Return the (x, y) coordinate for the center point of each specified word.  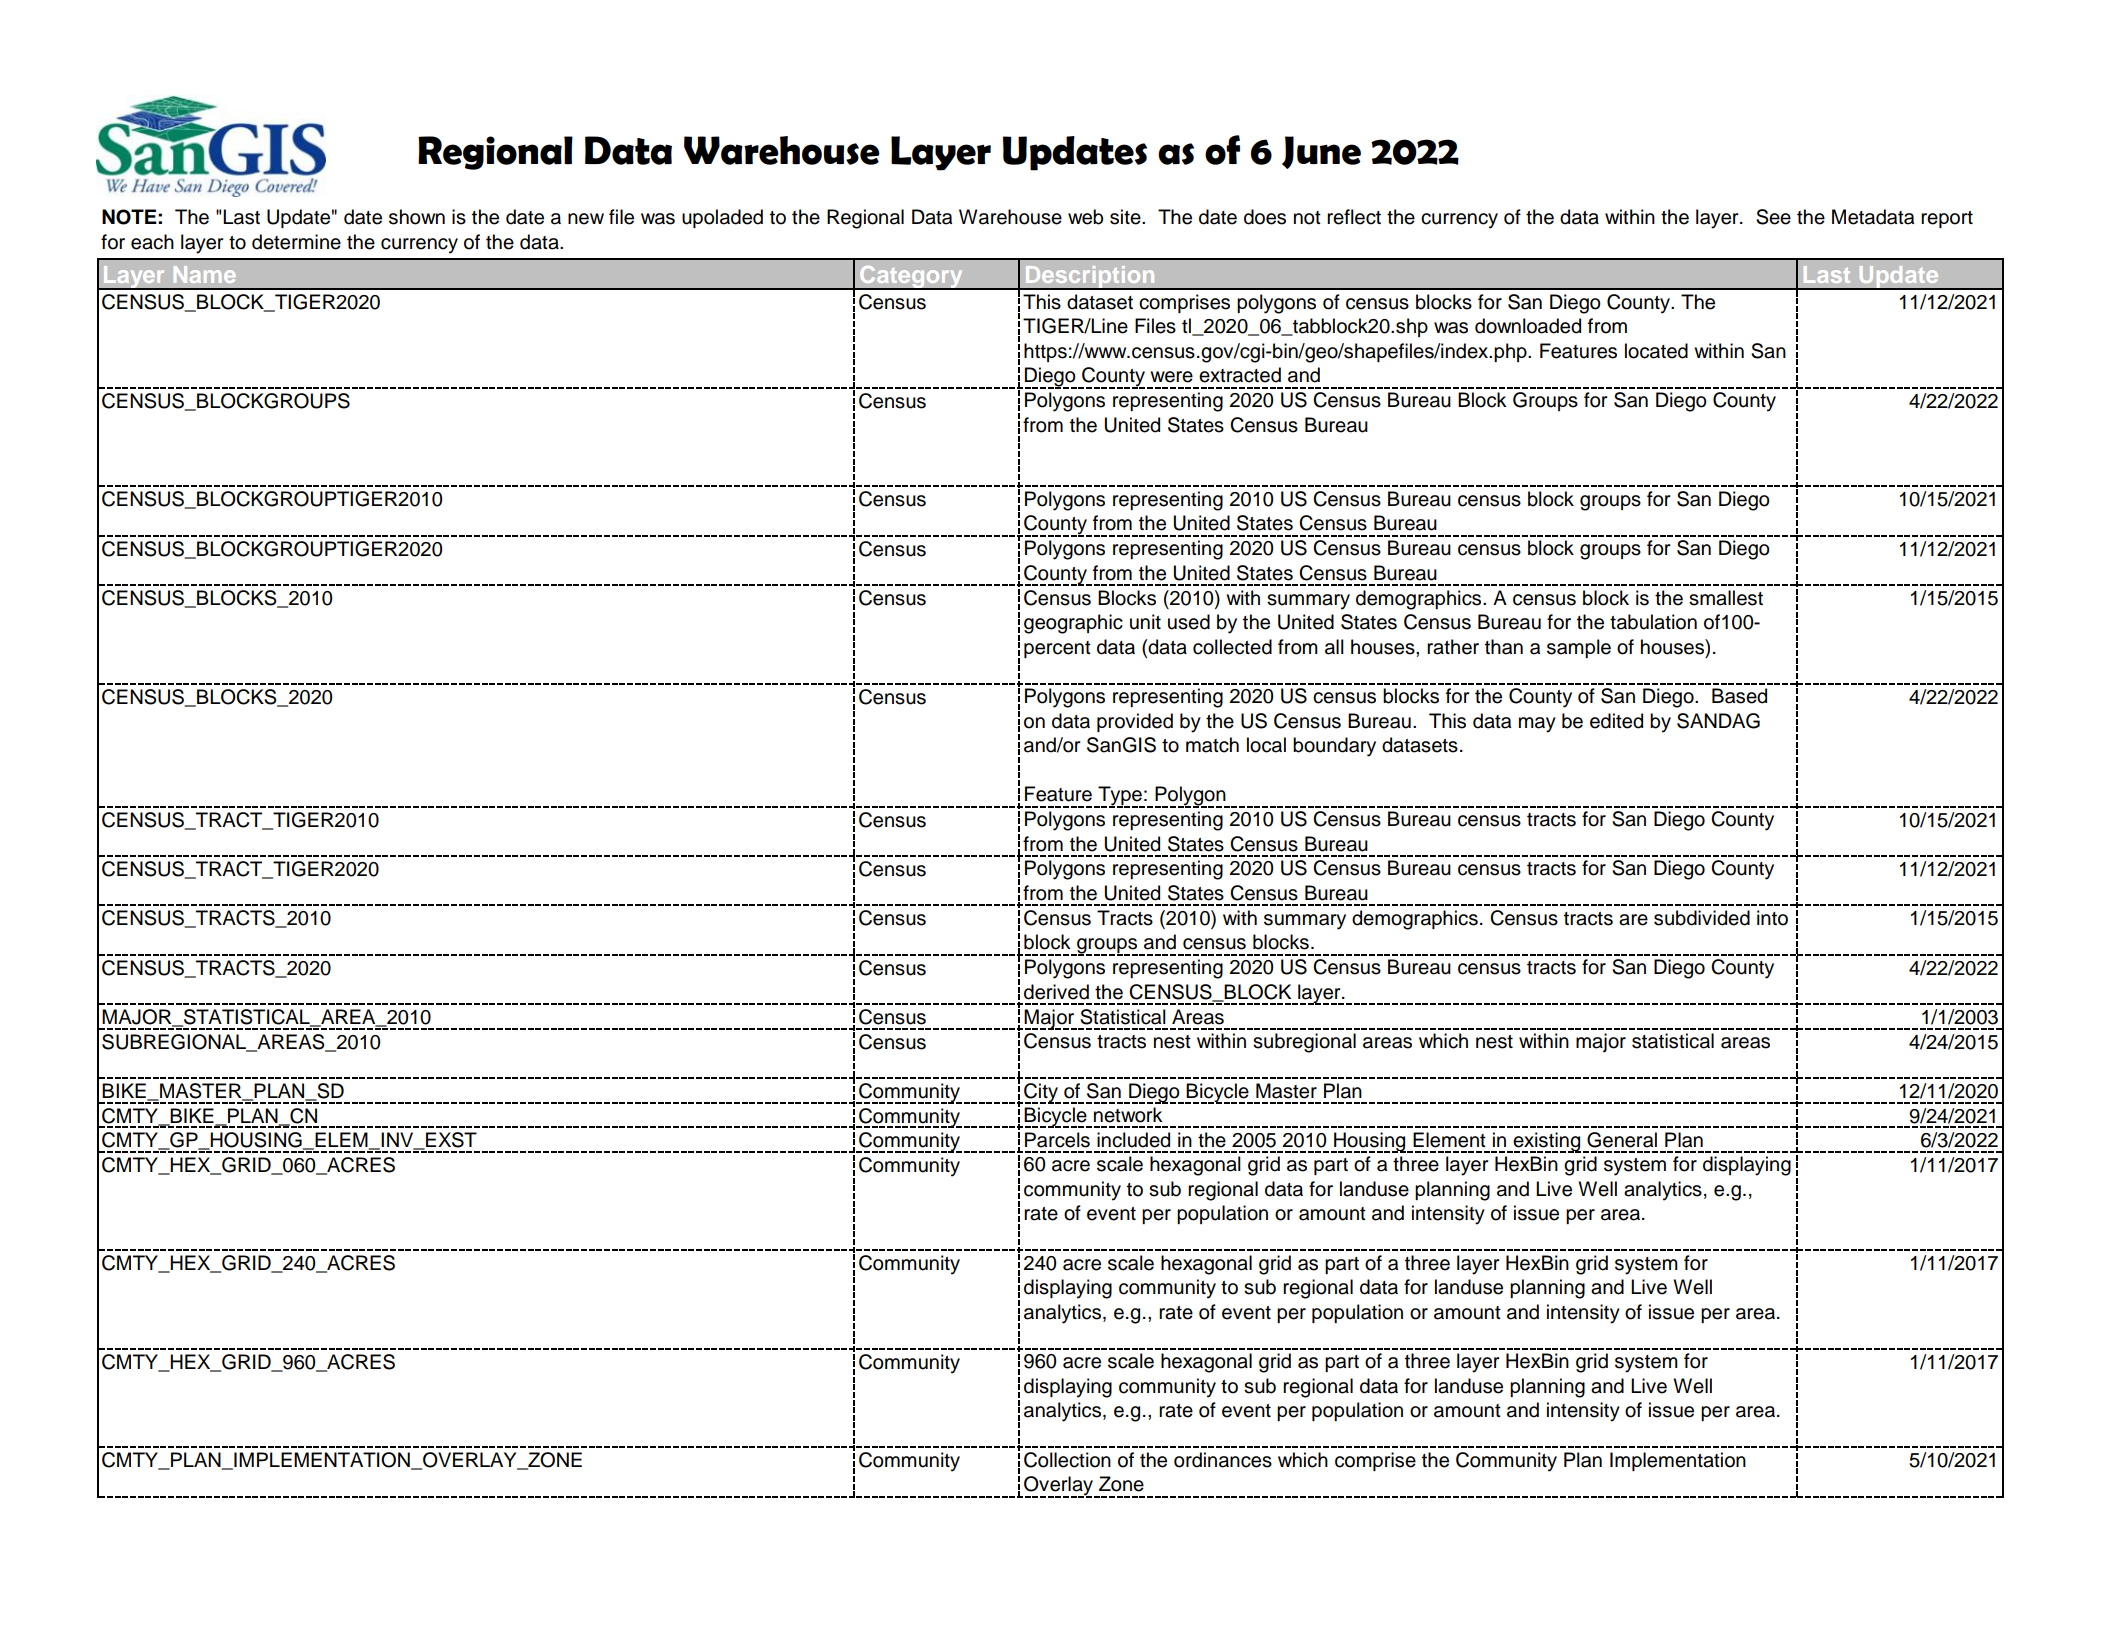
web (1085, 217)
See (1773, 217)
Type (1120, 797)
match (1212, 745)
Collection (1067, 1460)
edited (1616, 721)
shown (417, 217)
